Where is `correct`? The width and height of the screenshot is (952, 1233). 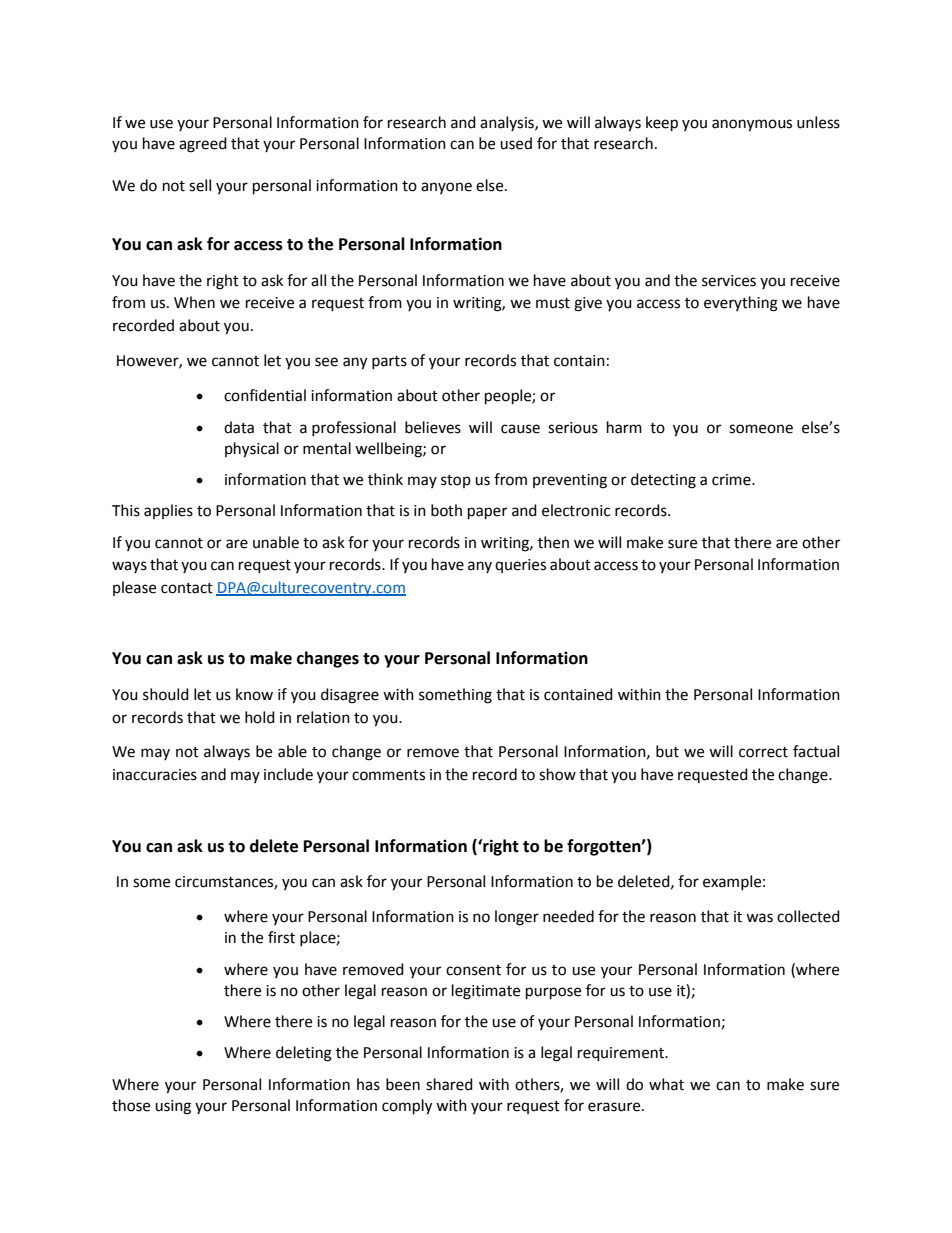 correct is located at coordinates (763, 752).
